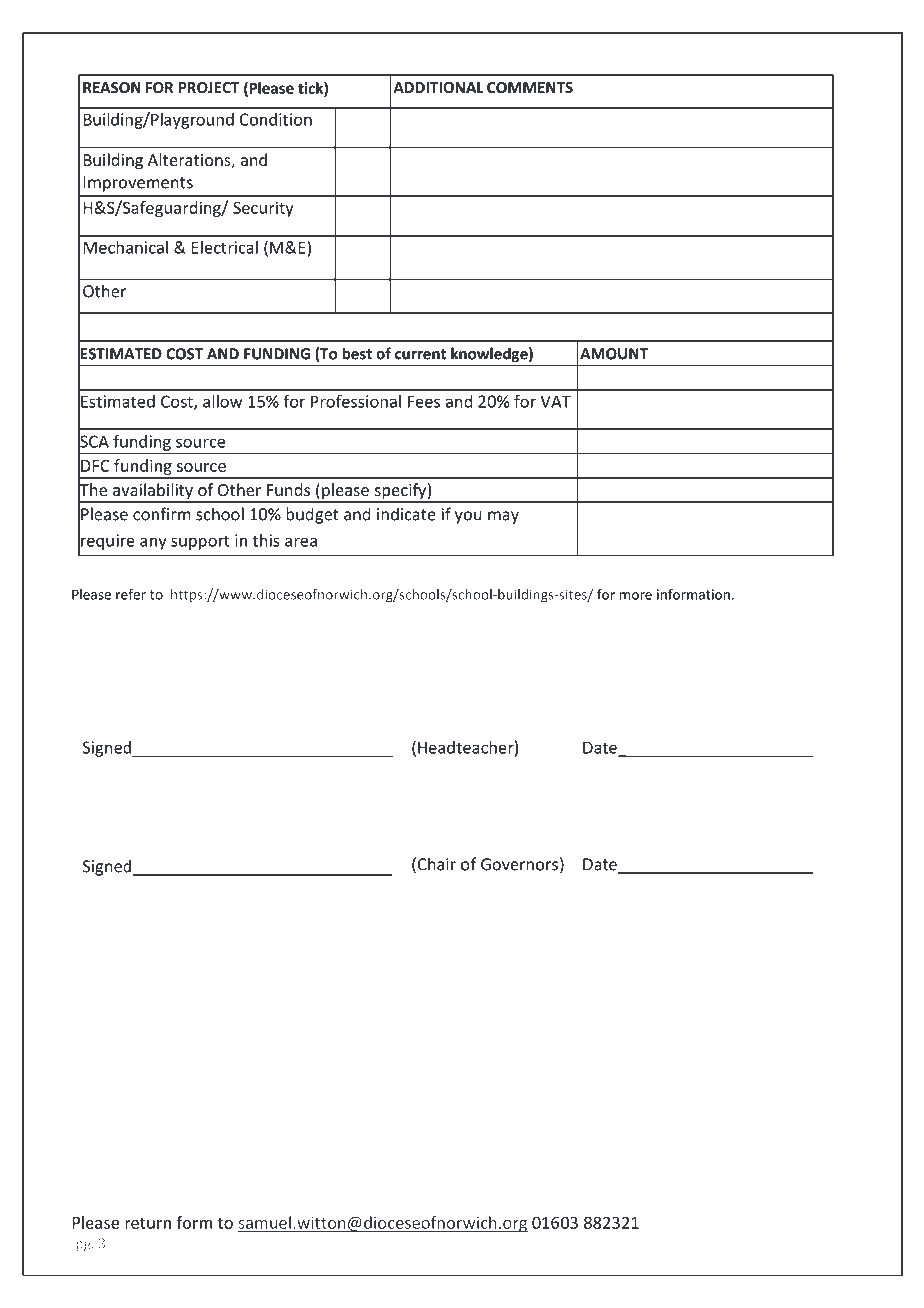 The height and width of the image is (1308, 924). What do you see at coordinates (636, 596) in the image?
I see `more` at bounding box center [636, 596].
